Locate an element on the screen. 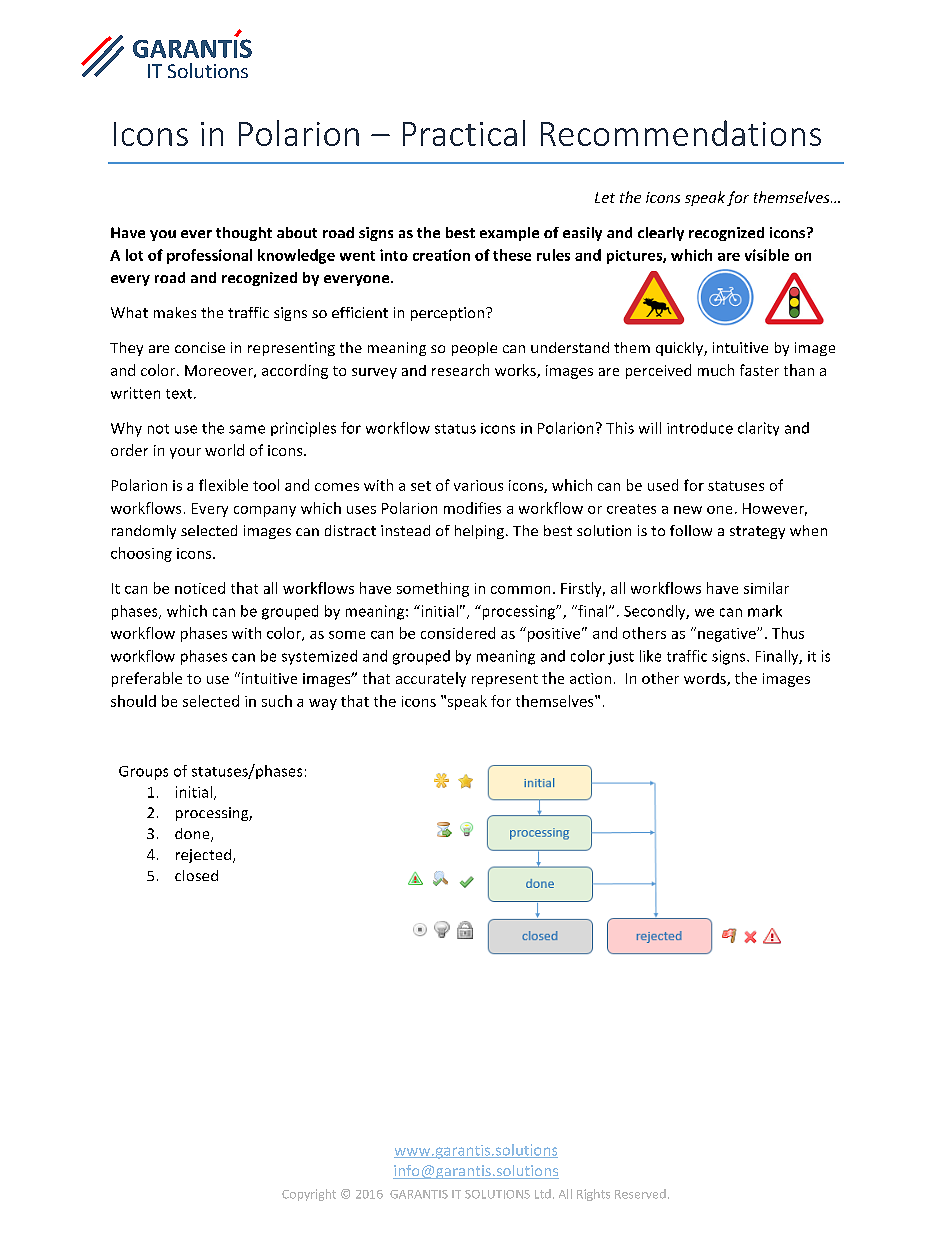 The width and height of the screenshot is (952, 1233). Ltd is located at coordinates (543, 1194).
